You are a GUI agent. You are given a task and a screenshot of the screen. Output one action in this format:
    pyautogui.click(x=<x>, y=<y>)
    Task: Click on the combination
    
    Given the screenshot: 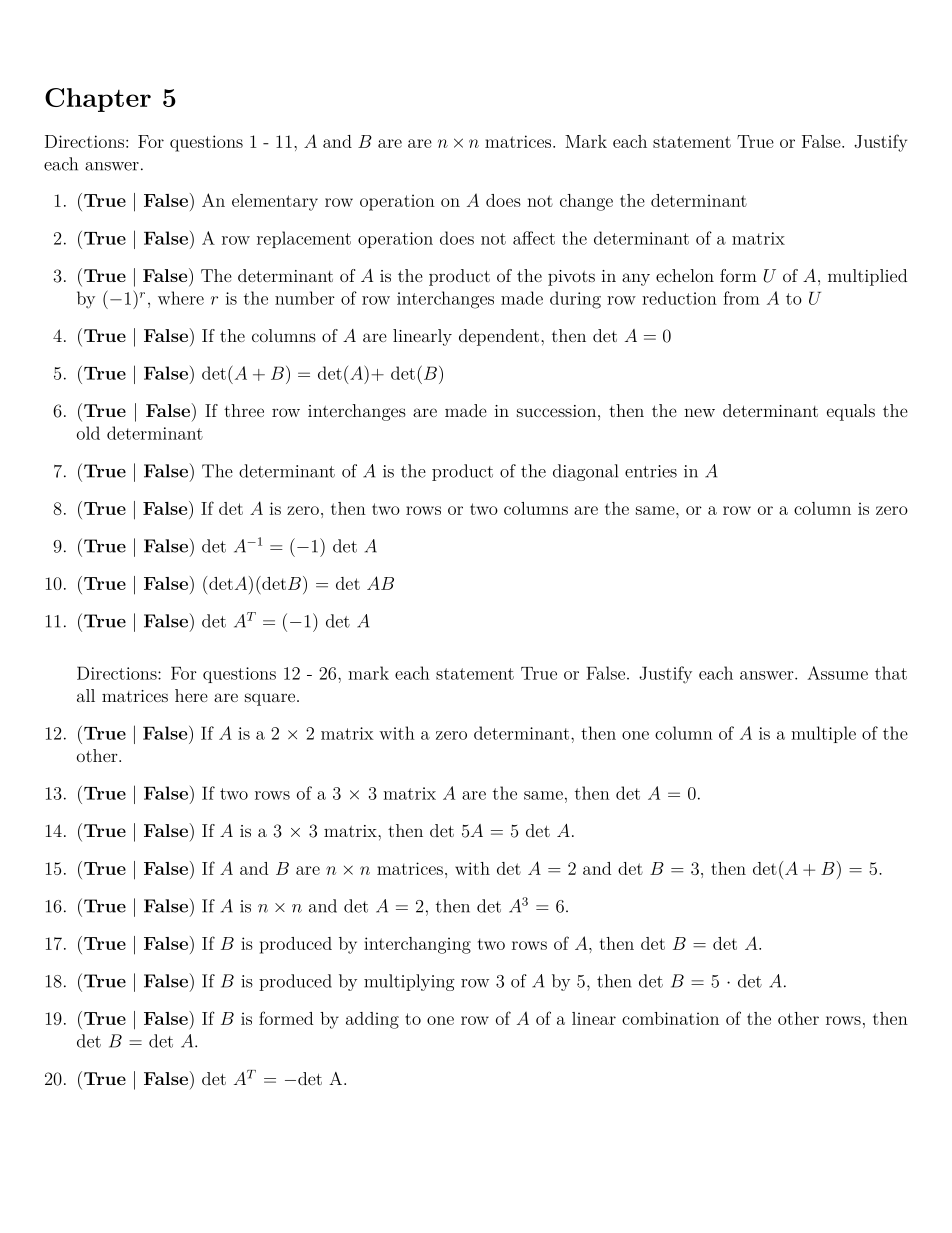 What is the action you would take?
    pyautogui.click(x=670, y=1018)
